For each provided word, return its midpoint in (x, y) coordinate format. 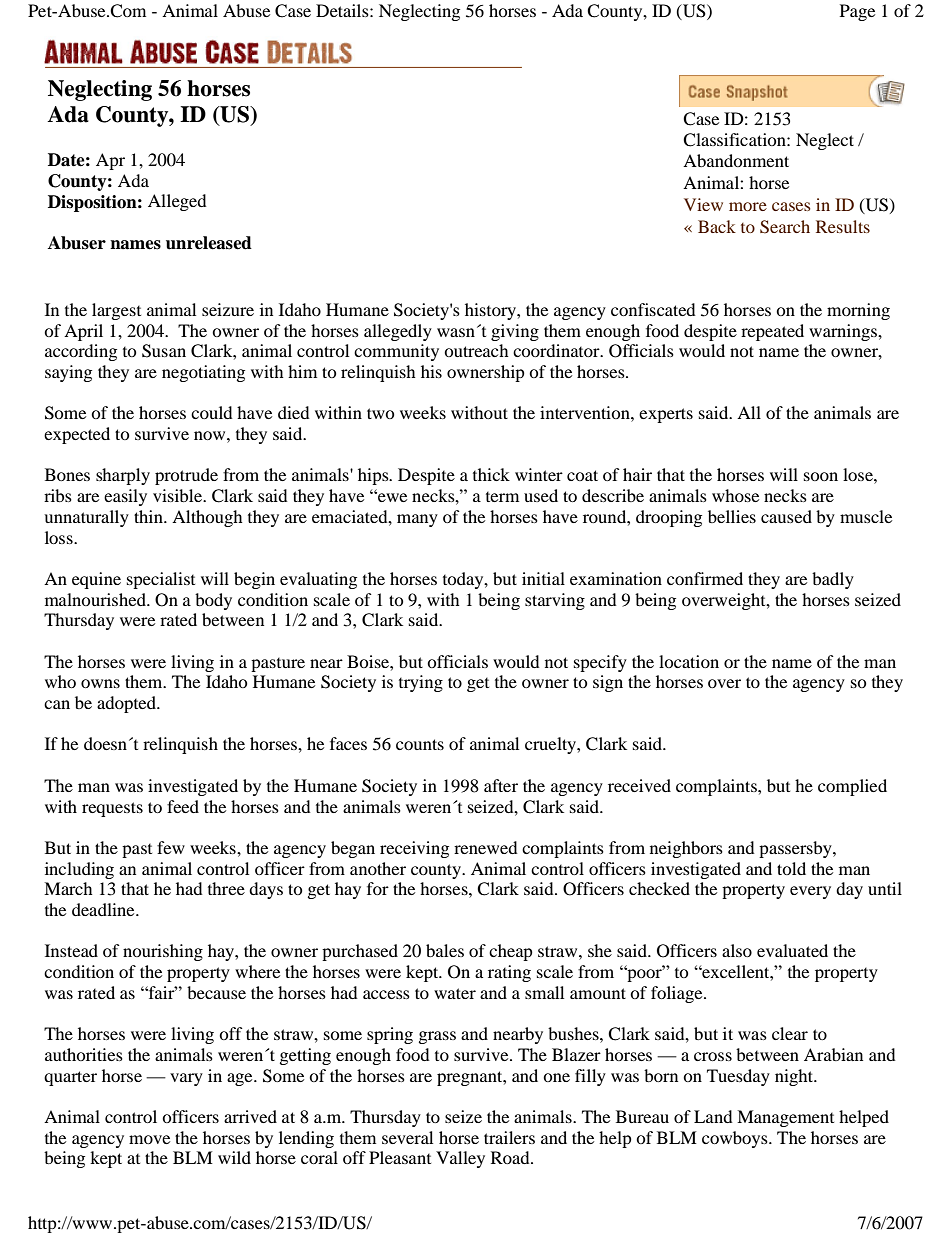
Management (785, 1118)
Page (857, 12)
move (149, 1139)
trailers (509, 1137)
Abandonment (736, 160)
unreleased (209, 243)
